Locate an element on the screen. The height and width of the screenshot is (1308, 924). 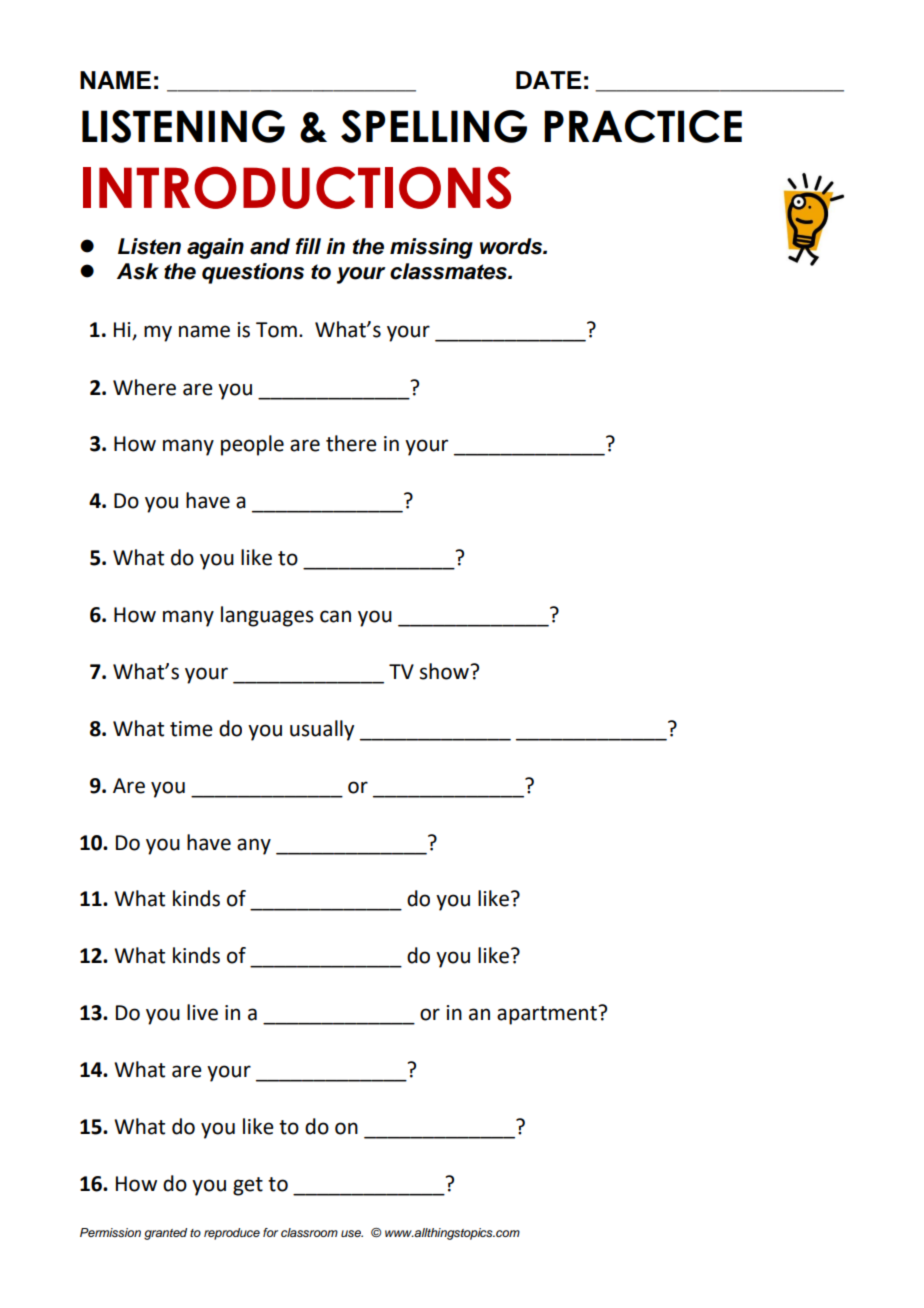
time is located at coordinates (191, 729).
